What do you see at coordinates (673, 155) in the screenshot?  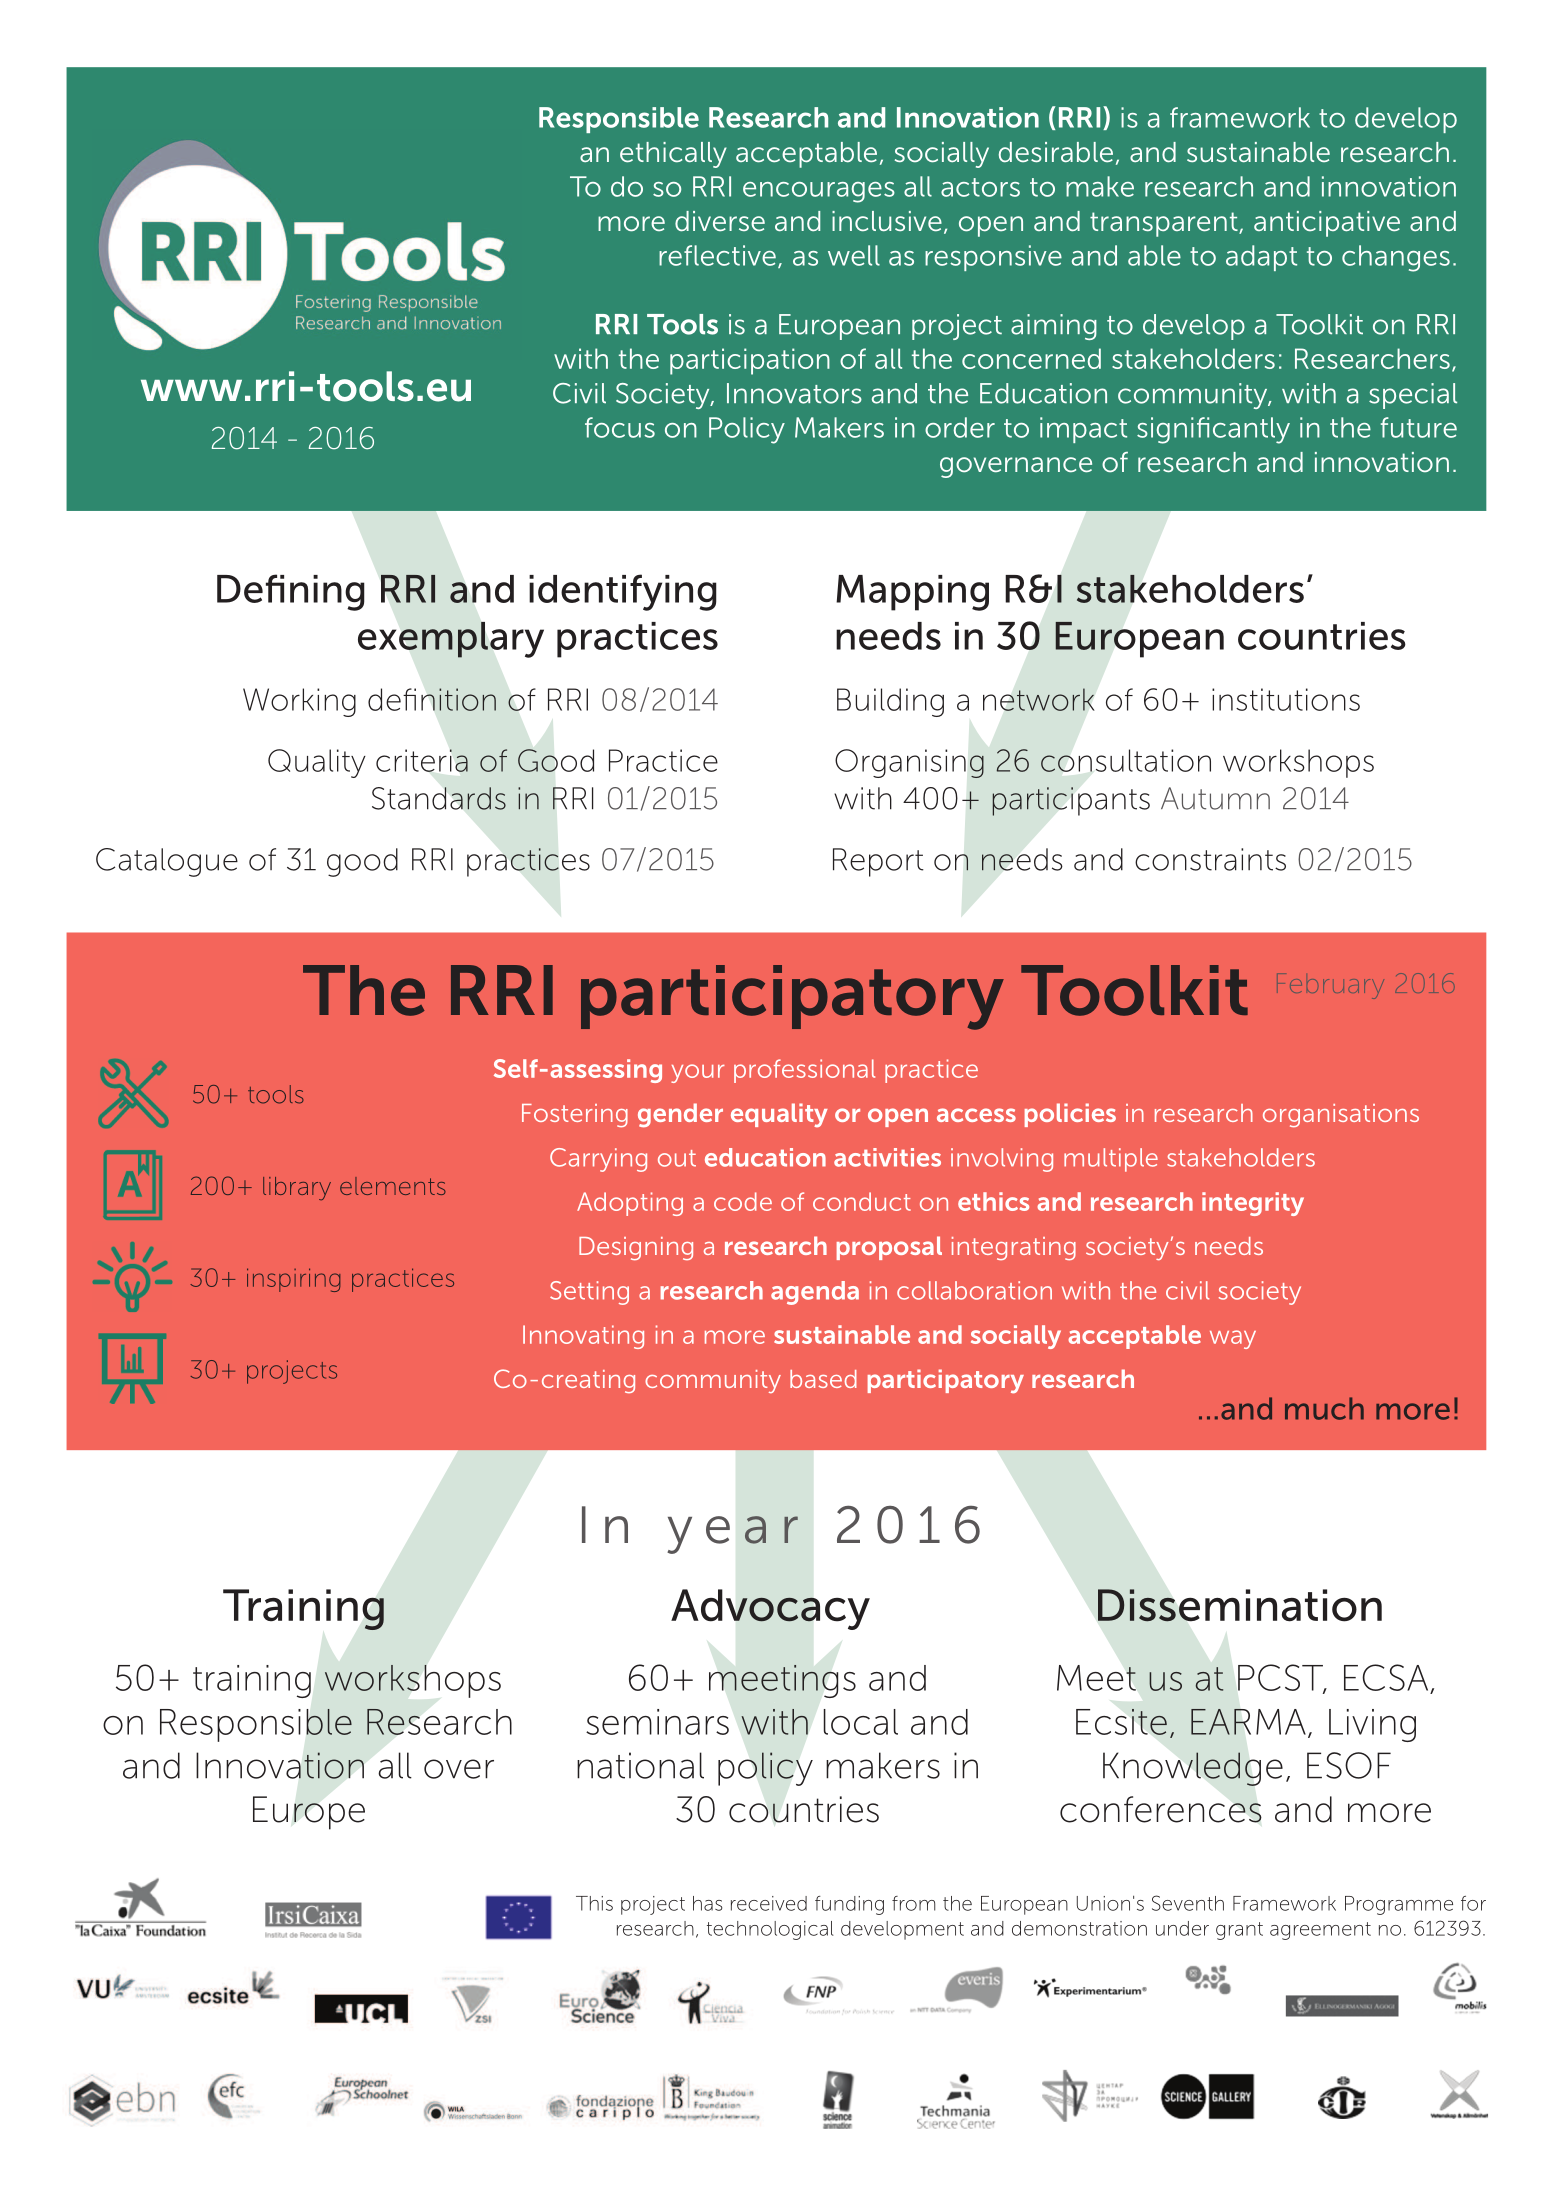 I see `ethically` at bounding box center [673, 155].
